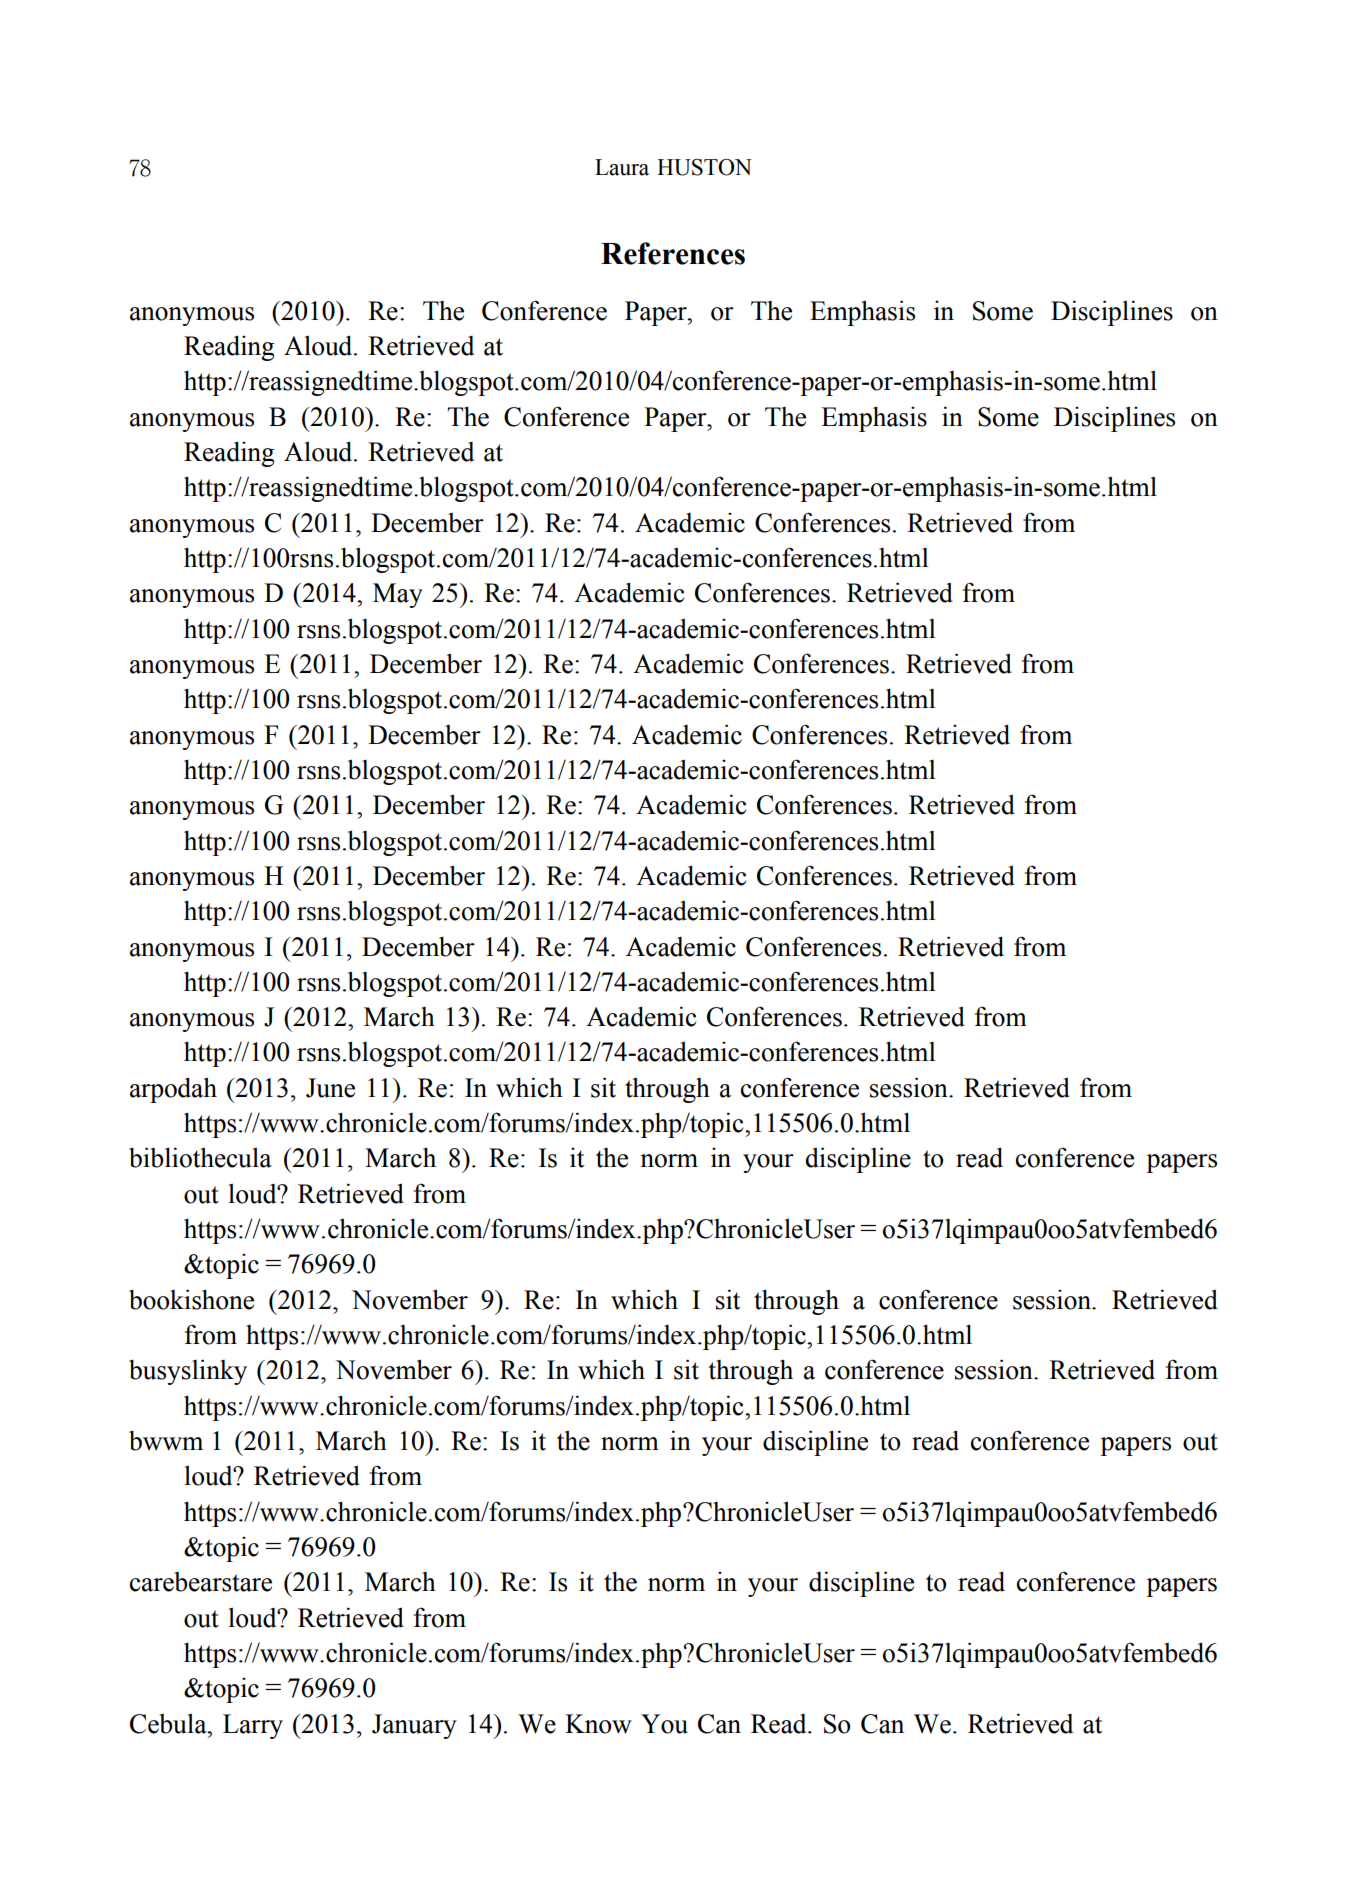  What do you see at coordinates (673, 253) in the screenshot?
I see `References` at bounding box center [673, 253].
